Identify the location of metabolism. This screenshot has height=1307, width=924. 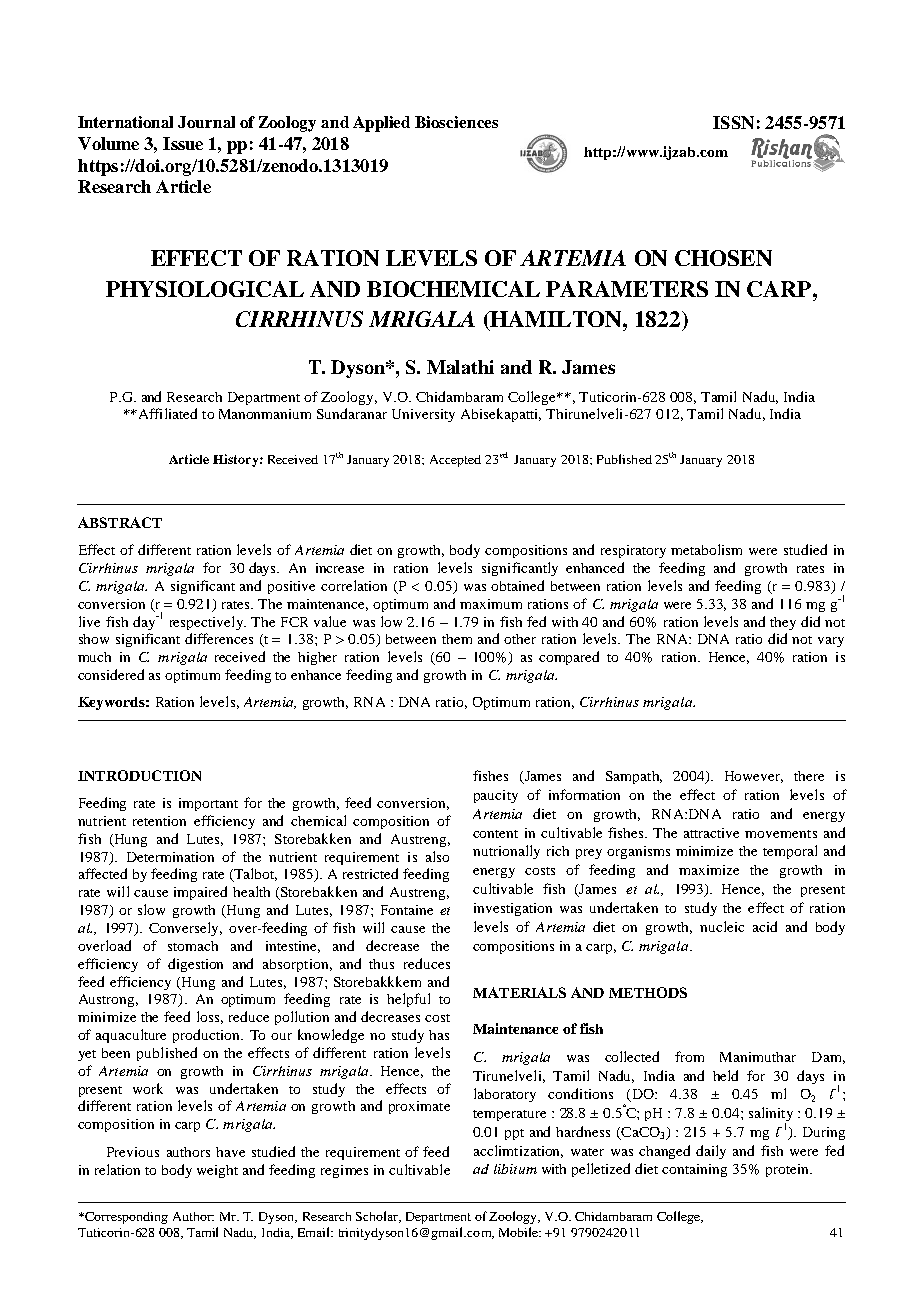
(706, 549).
